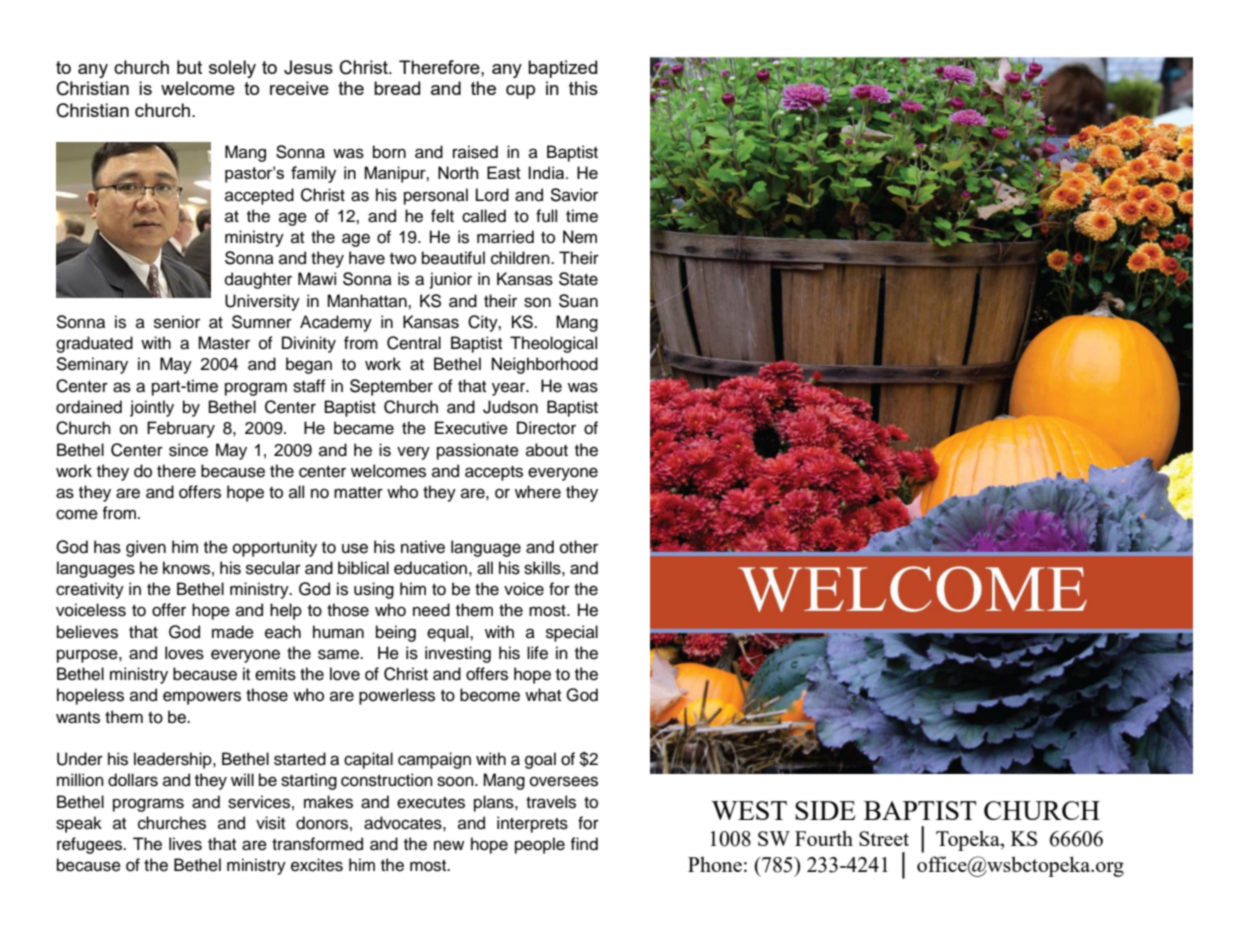 This image has width=1233, height=952. What do you see at coordinates (449, 845) in the image?
I see `new` at bounding box center [449, 845].
